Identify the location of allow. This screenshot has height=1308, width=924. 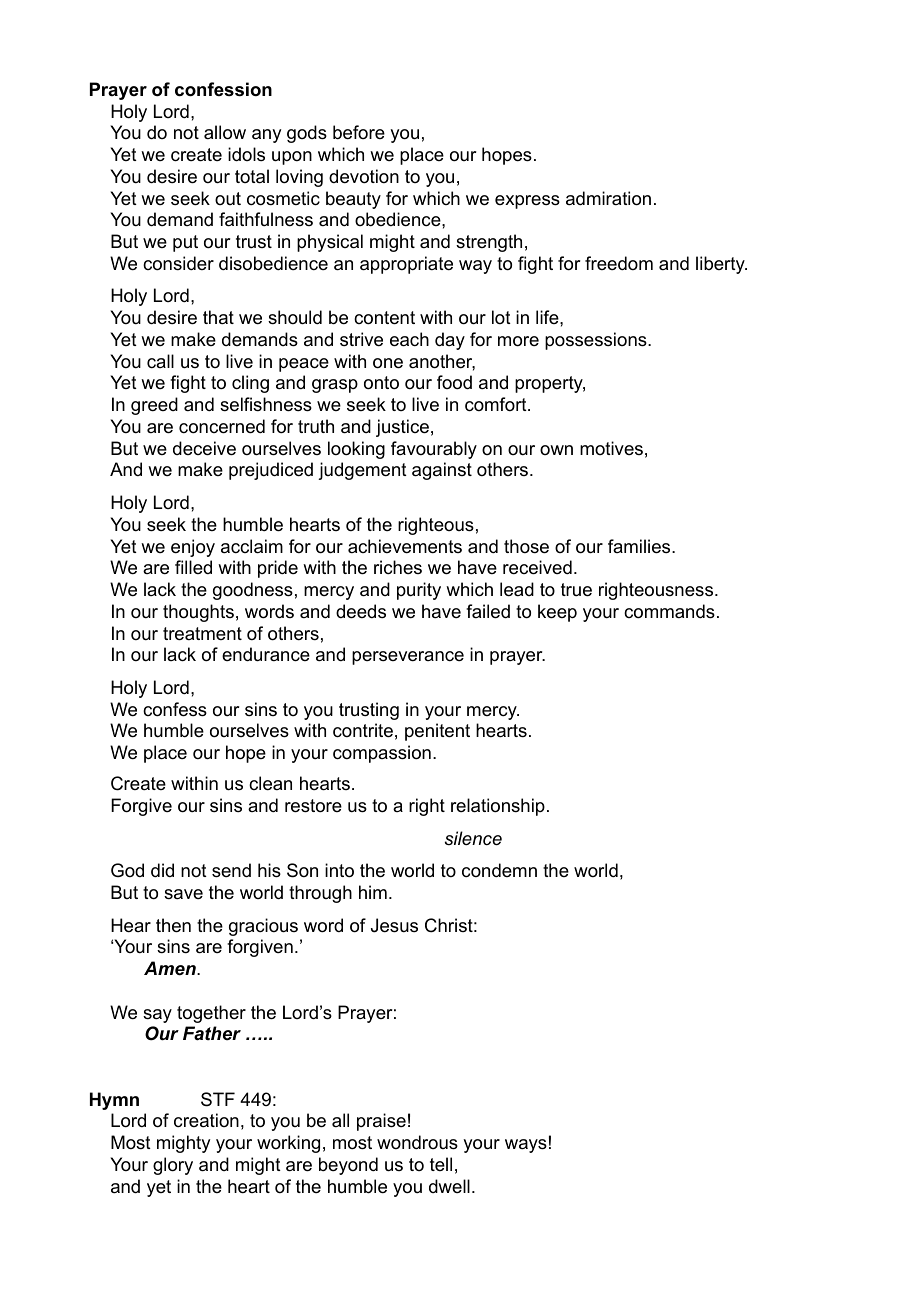
(225, 132).
